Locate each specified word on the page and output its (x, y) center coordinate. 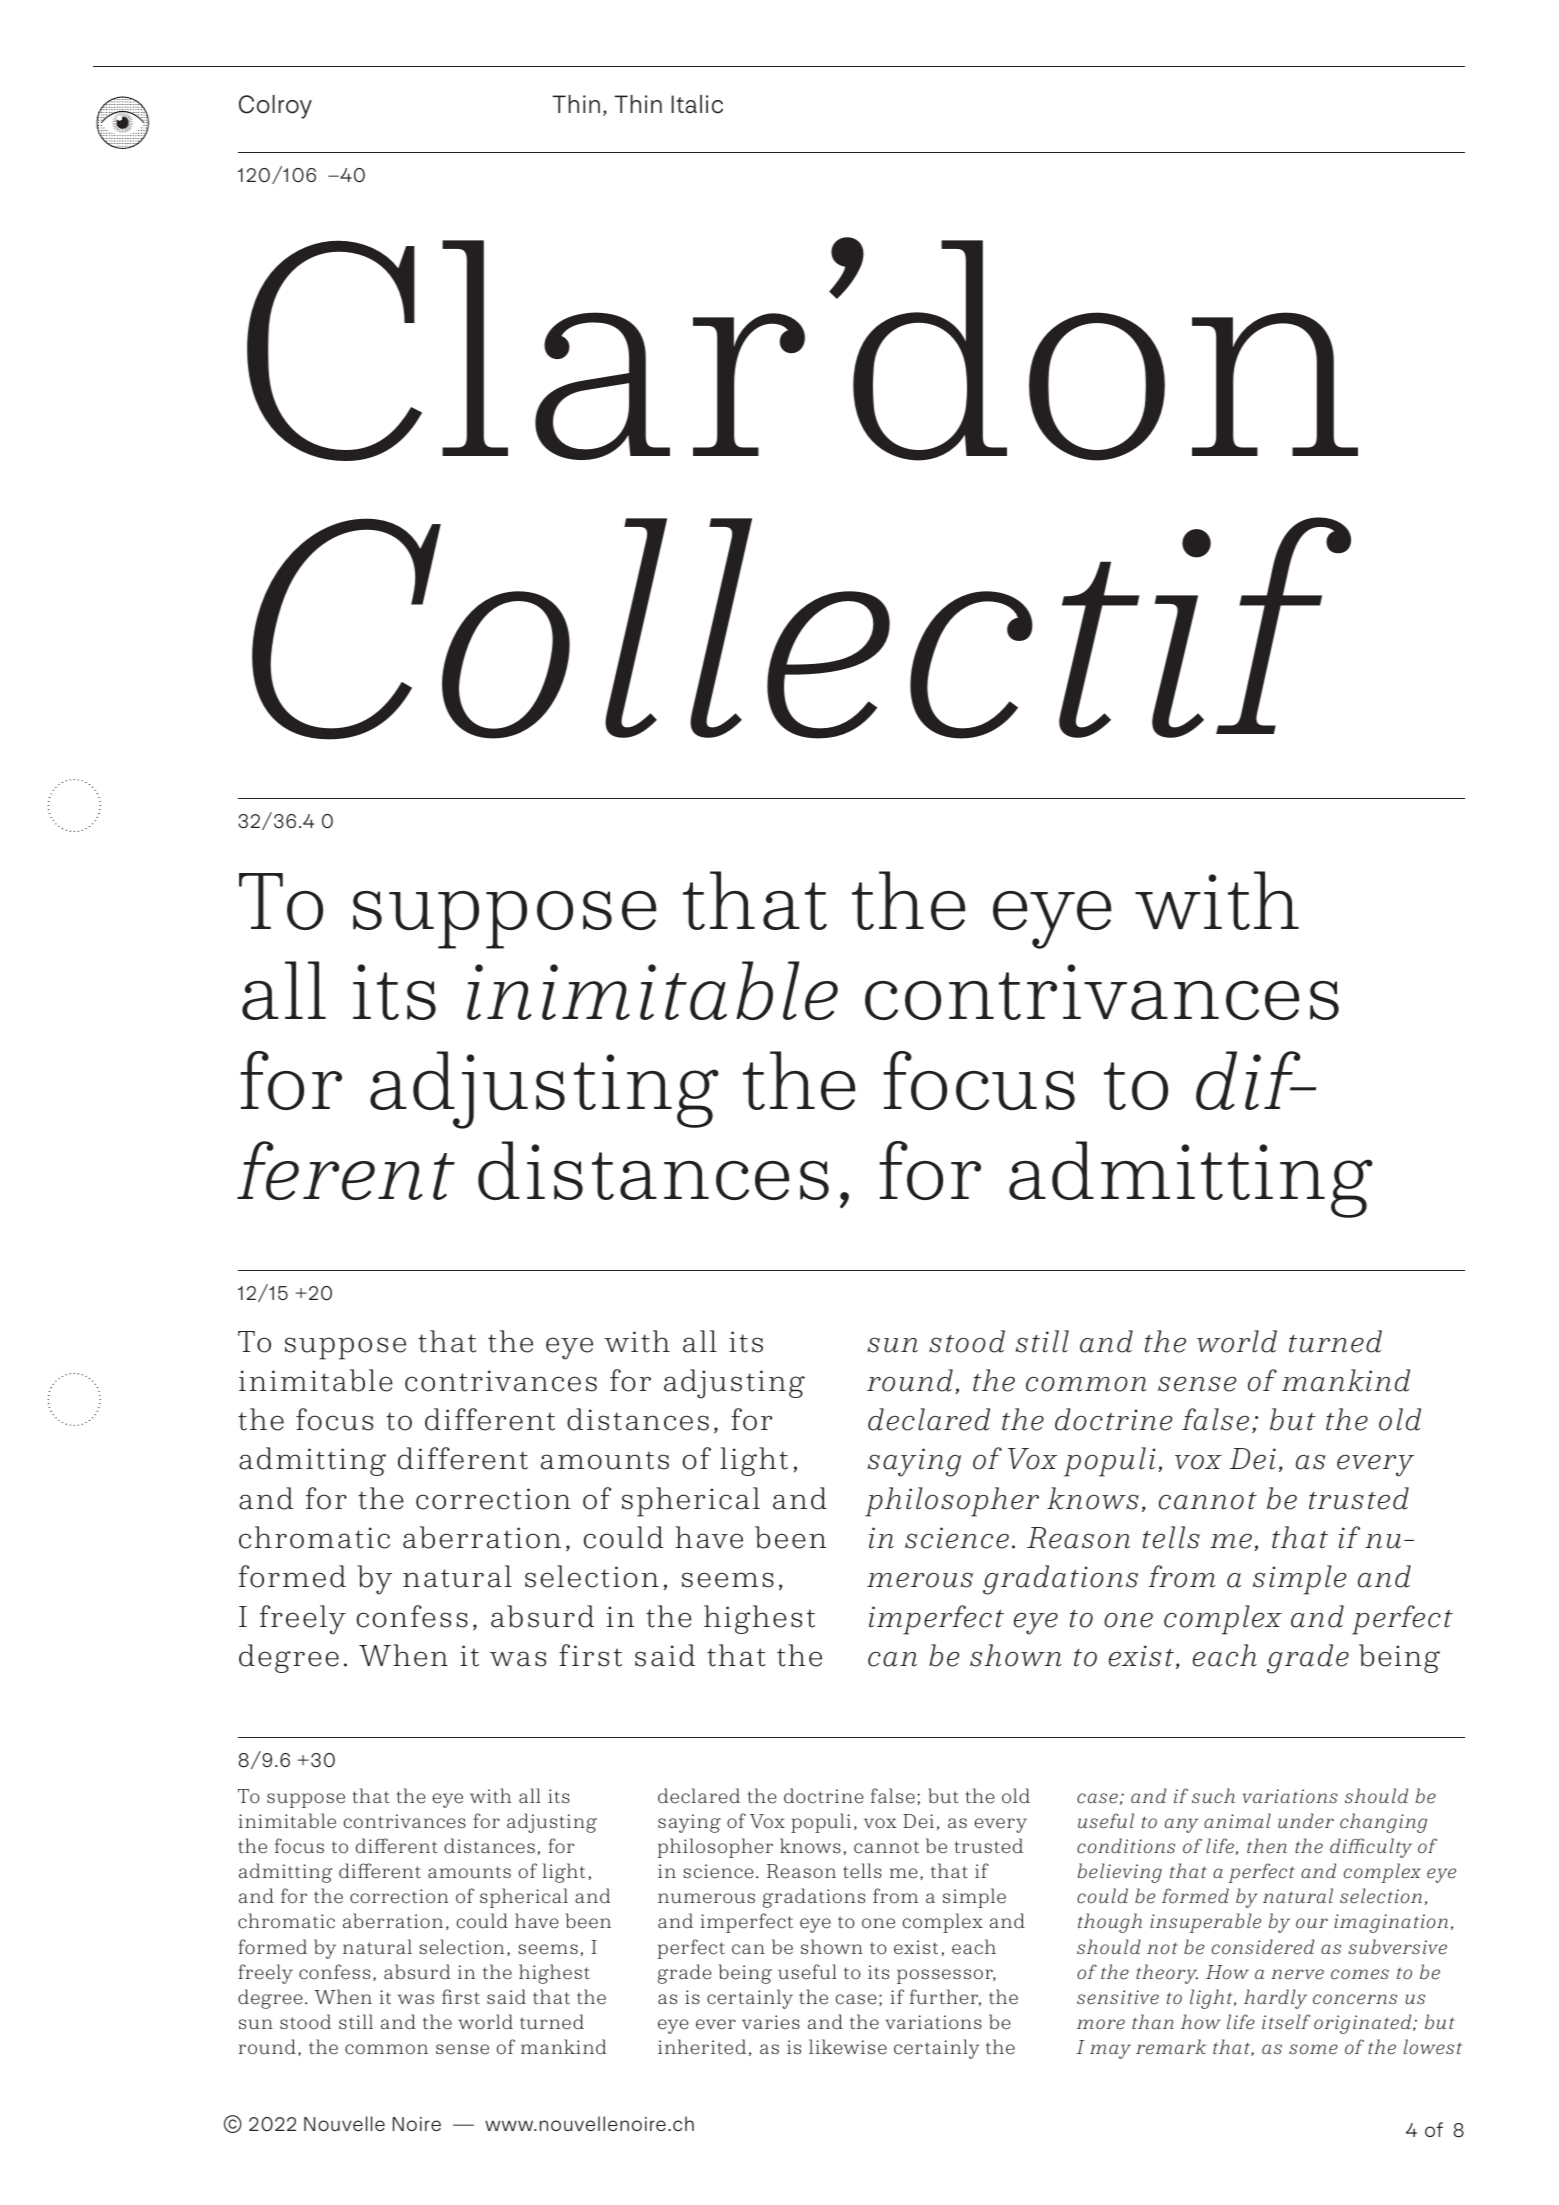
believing (1119, 1873)
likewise (848, 2047)
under (1306, 1821)
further (945, 1997)
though (1110, 1923)
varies (771, 2022)
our (1312, 1923)
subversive (1397, 1947)
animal (1237, 1820)
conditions (1126, 1846)
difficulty (1371, 1848)
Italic (697, 104)
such (1213, 1796)
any (1181, 1825)
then (1267, 1846)
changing (1383, 1823)
